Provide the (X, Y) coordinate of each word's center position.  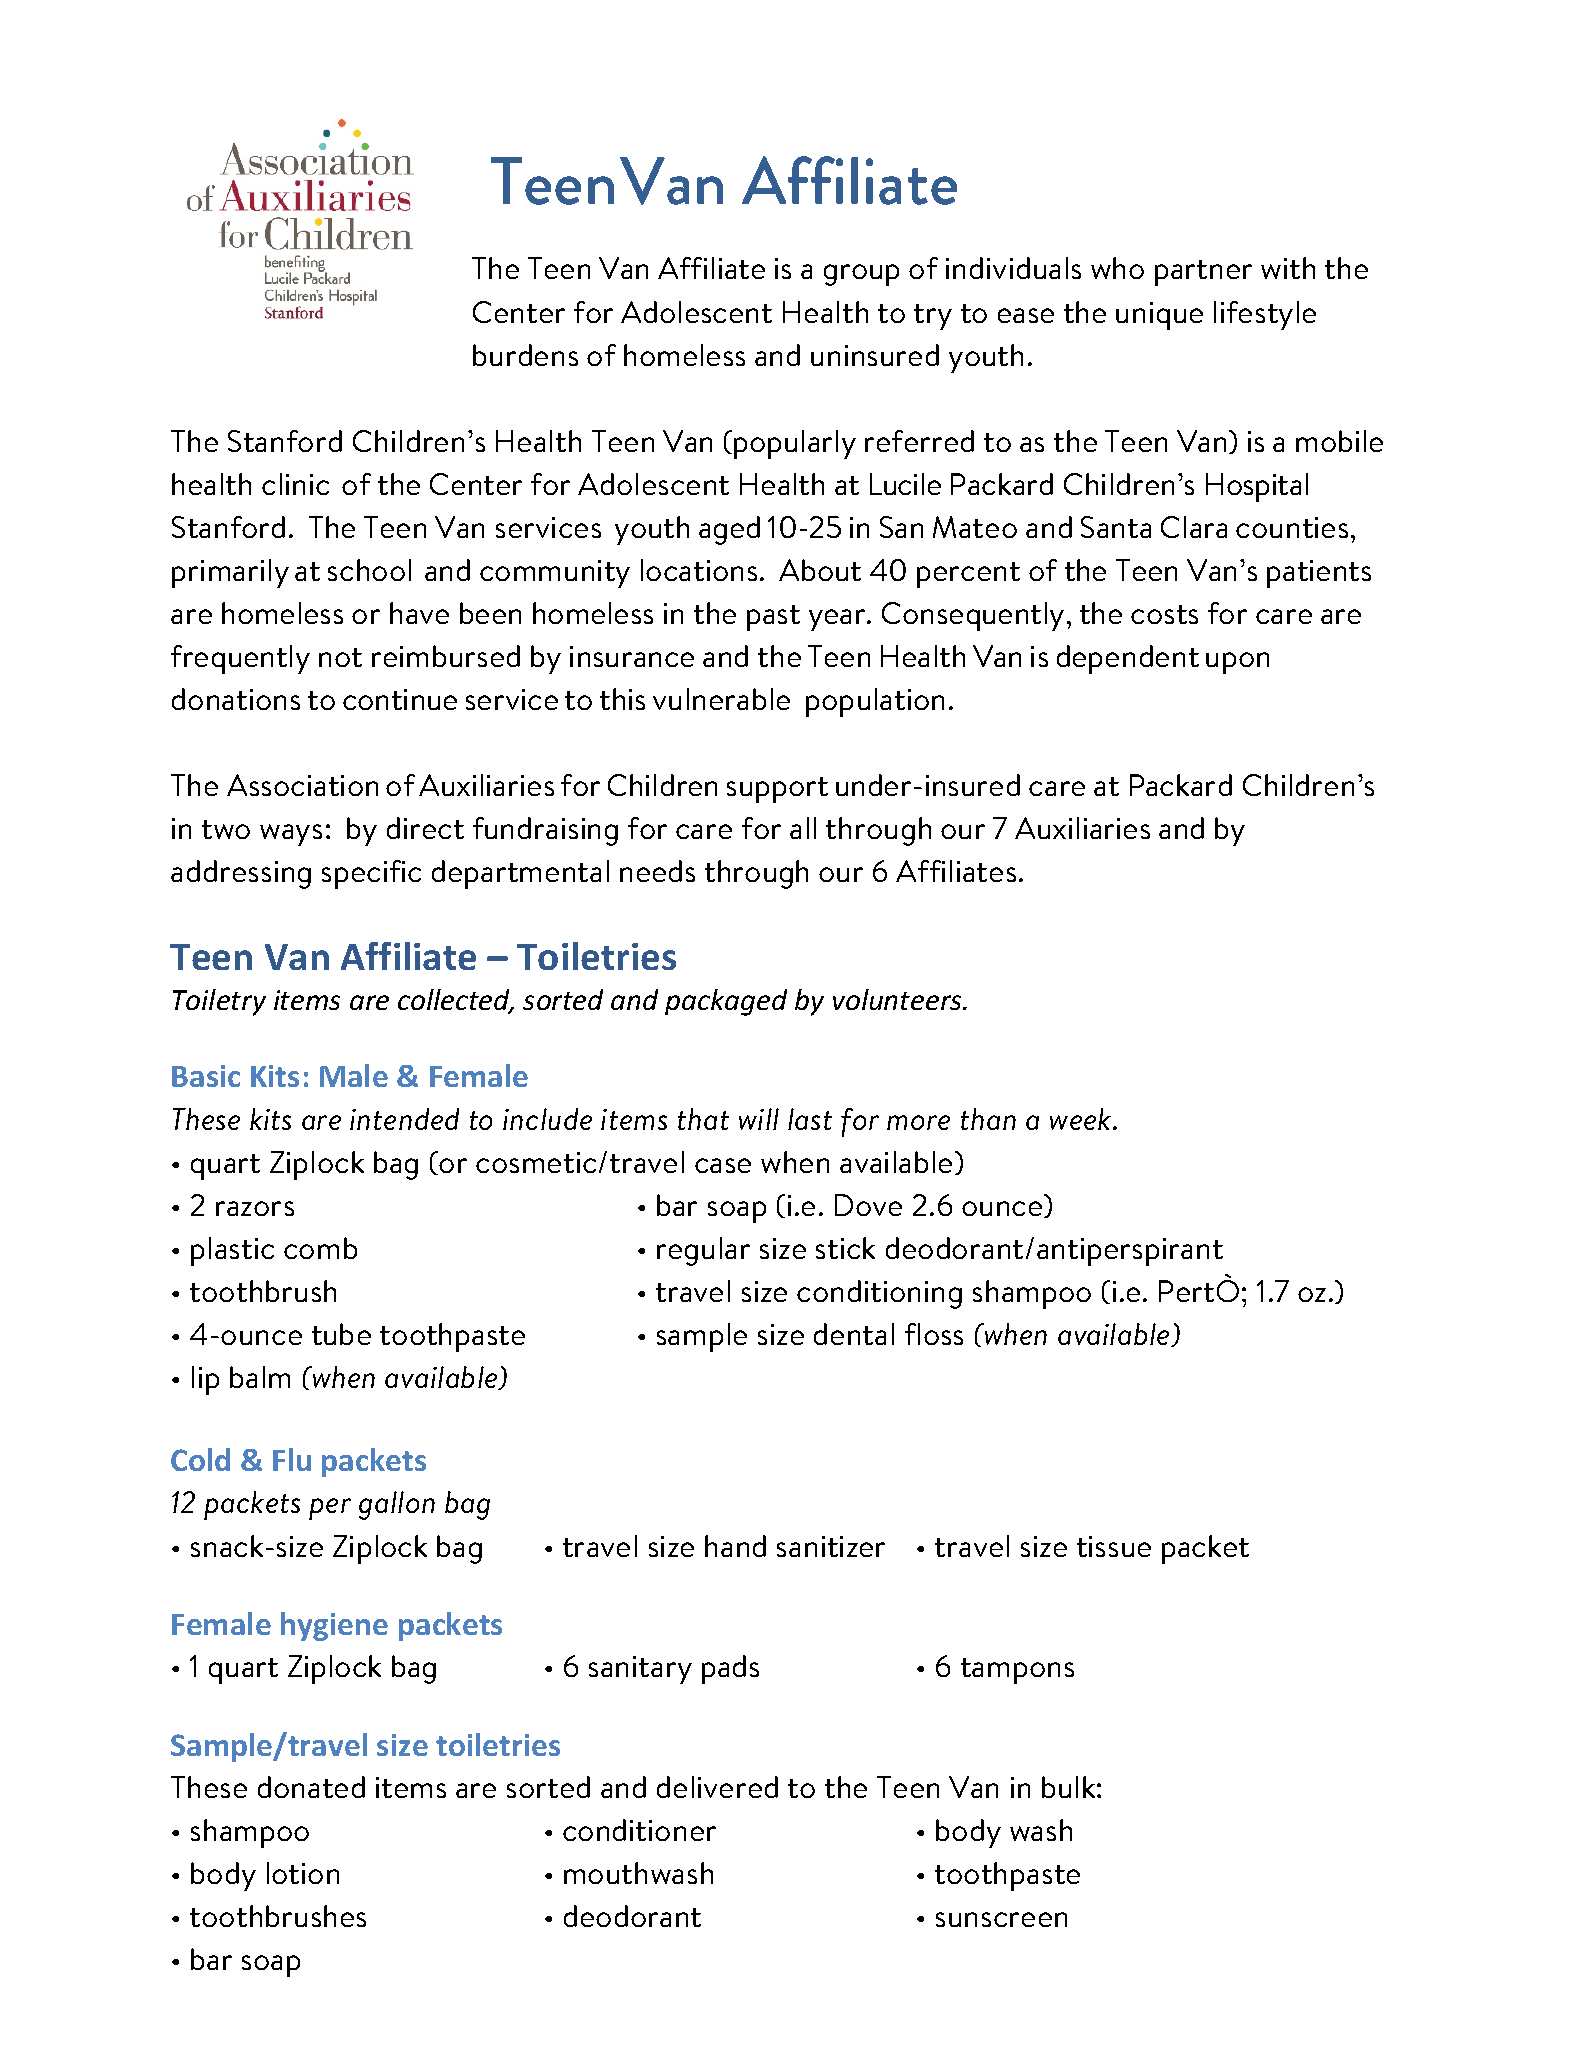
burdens (525, 355)
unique (1159, 316)
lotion (303, 1873)
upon (1237, 663)
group (861, 275)
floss (934, 1334)
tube (341, 1334)
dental (854, 1334)
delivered (717, 1787)
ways (291, 835)
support (777, 790)
